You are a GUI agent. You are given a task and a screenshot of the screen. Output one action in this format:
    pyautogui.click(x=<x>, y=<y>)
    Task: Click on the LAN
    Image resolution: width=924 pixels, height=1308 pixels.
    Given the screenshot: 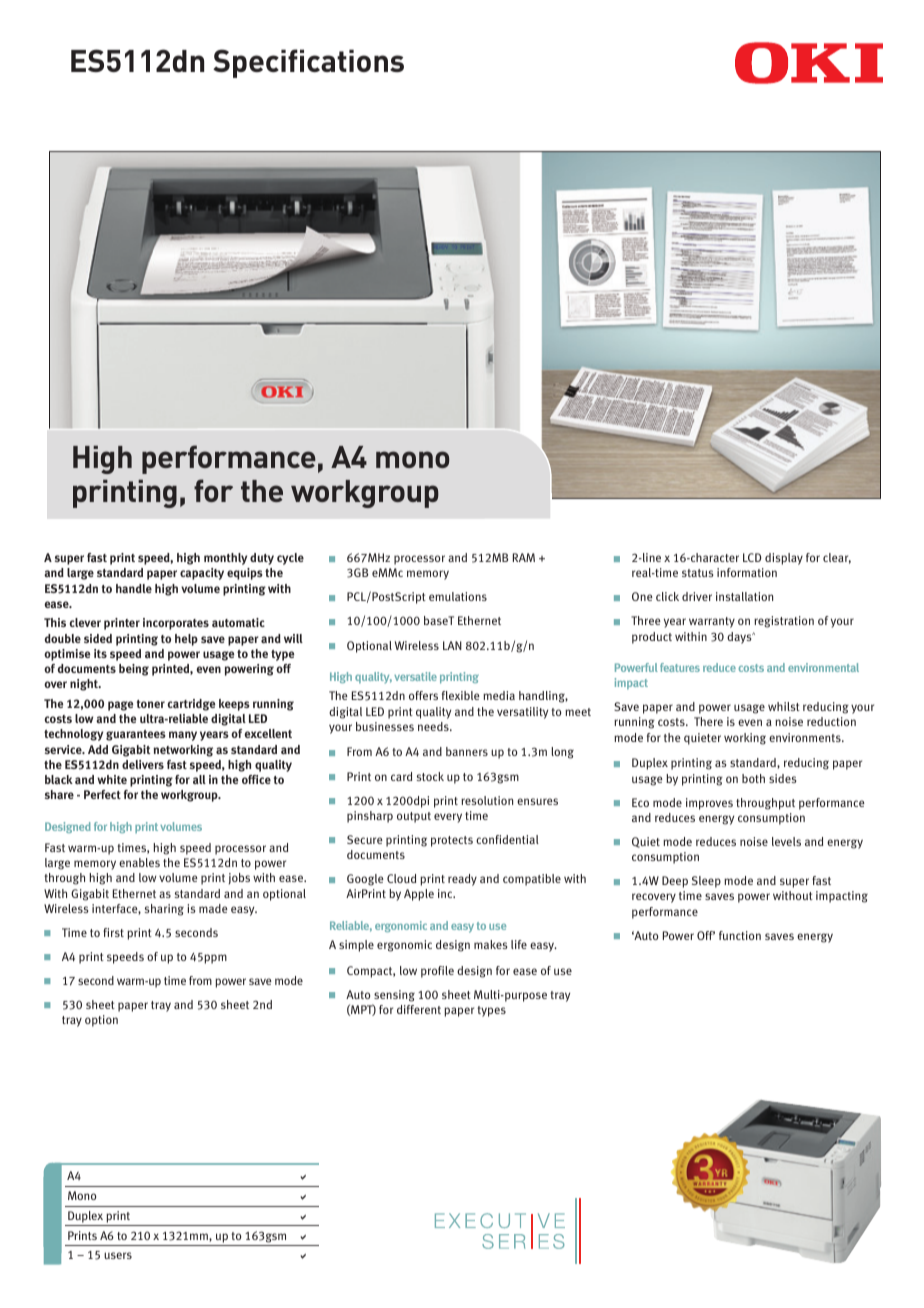 What is the action you would take?
    pyautogui.click(x=452, y=645)
